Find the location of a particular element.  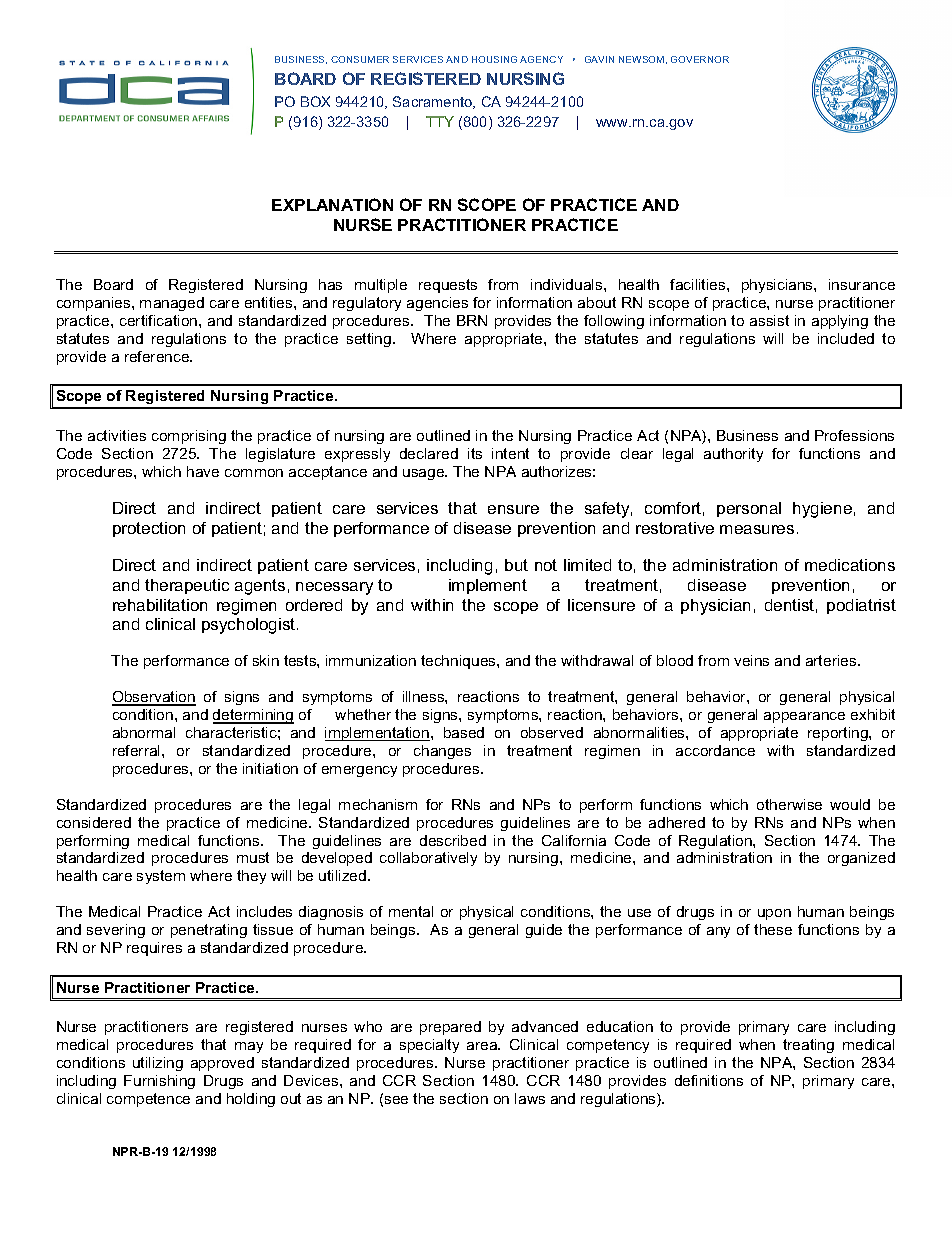

comprising is located at coordinates (189, 437).
